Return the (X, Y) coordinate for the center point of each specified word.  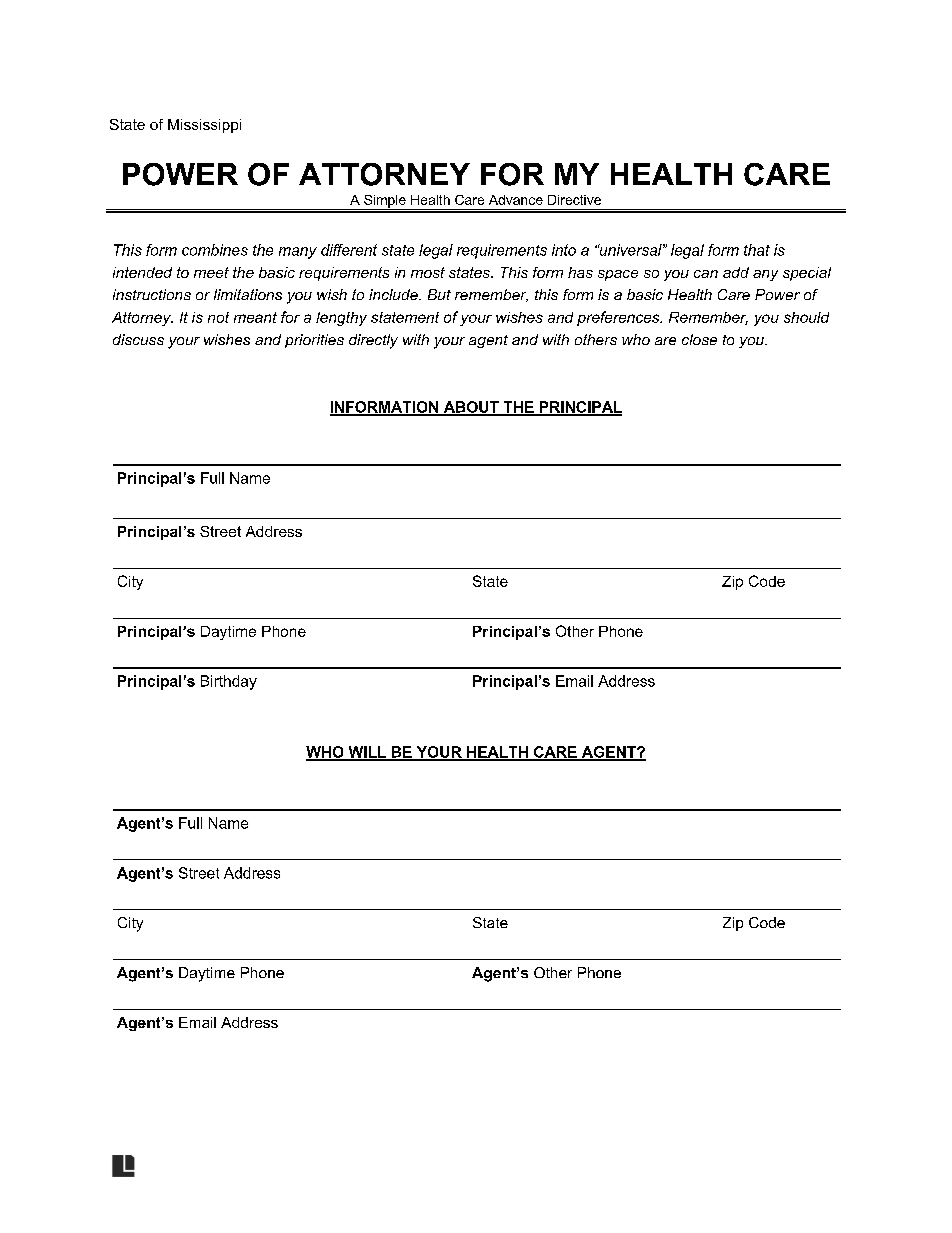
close (699, 339)
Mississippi (204, 126)
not (218, 317)
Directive (574, 200)
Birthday (229, 682)
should (806, 317)
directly (373, 341)
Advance (516, 200)
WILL (367, 753)
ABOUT (471, 408)
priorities (314, 341)
